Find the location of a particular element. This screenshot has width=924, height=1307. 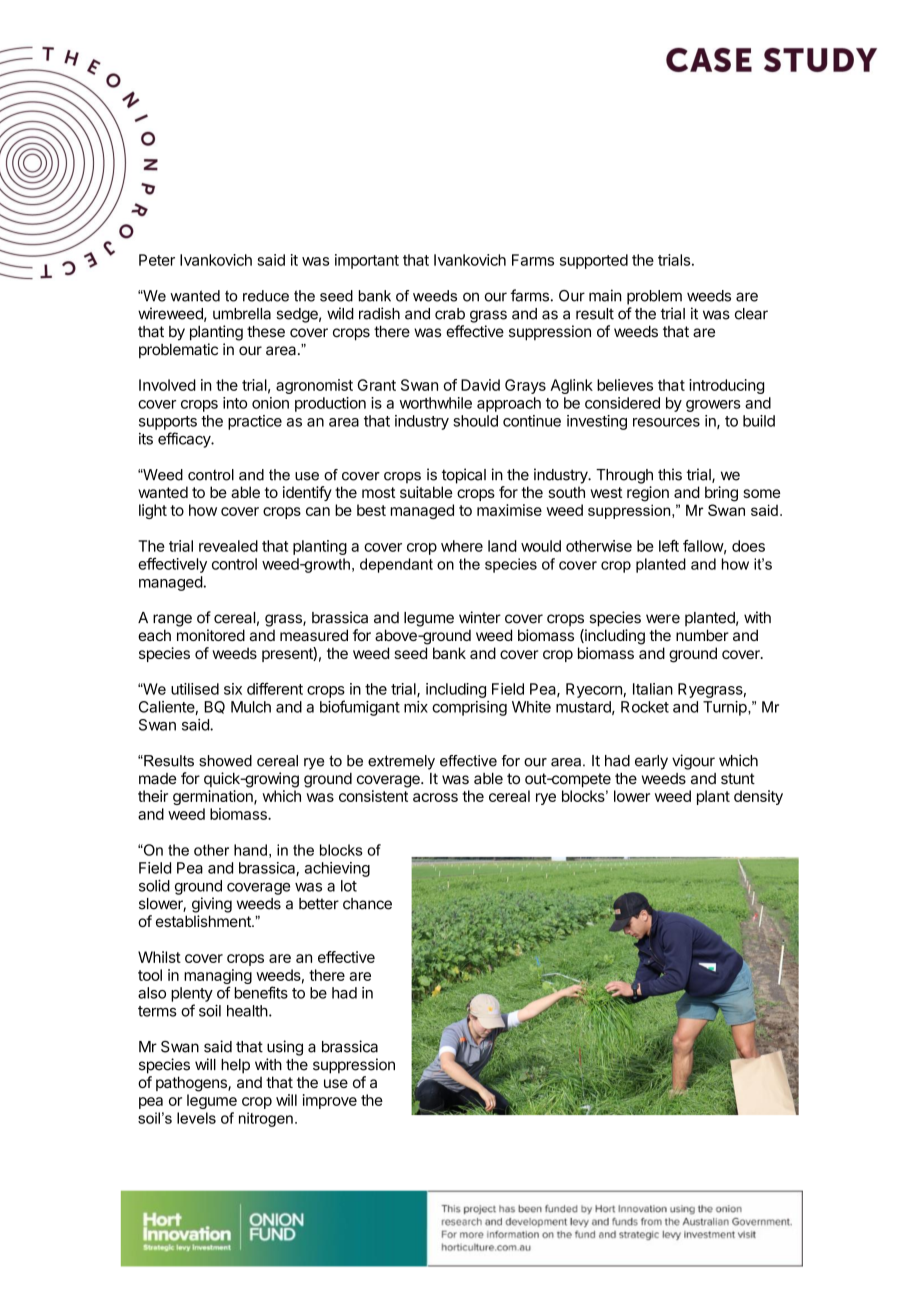

reduce is located at coordinates (266, 296).
